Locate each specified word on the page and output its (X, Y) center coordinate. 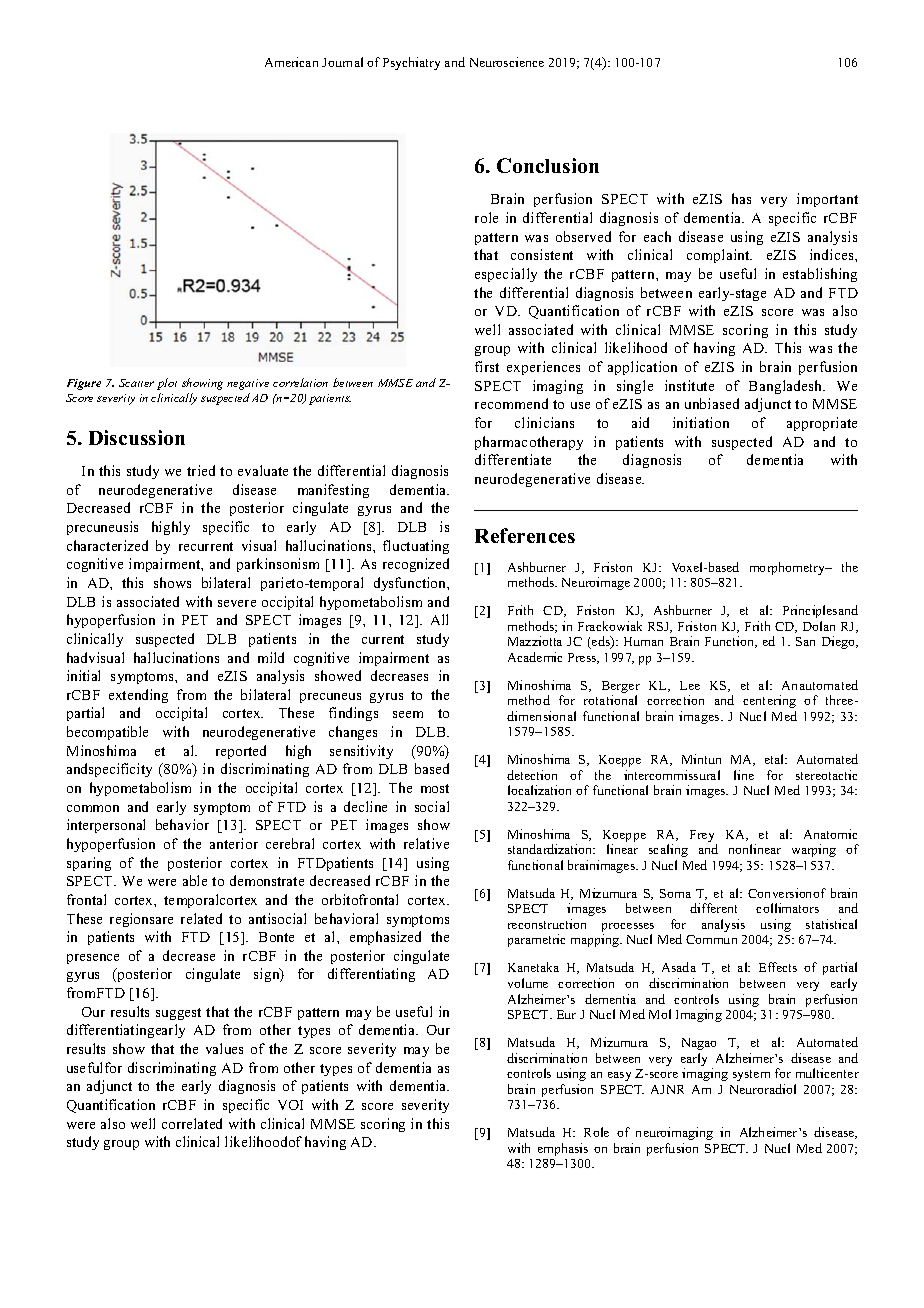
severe (237, 603)
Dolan (819, 626)
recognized (416, 565)
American (291, 62)
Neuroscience (507, 62)
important (827, 200)
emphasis (563, 1149)
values (224, 1048)
